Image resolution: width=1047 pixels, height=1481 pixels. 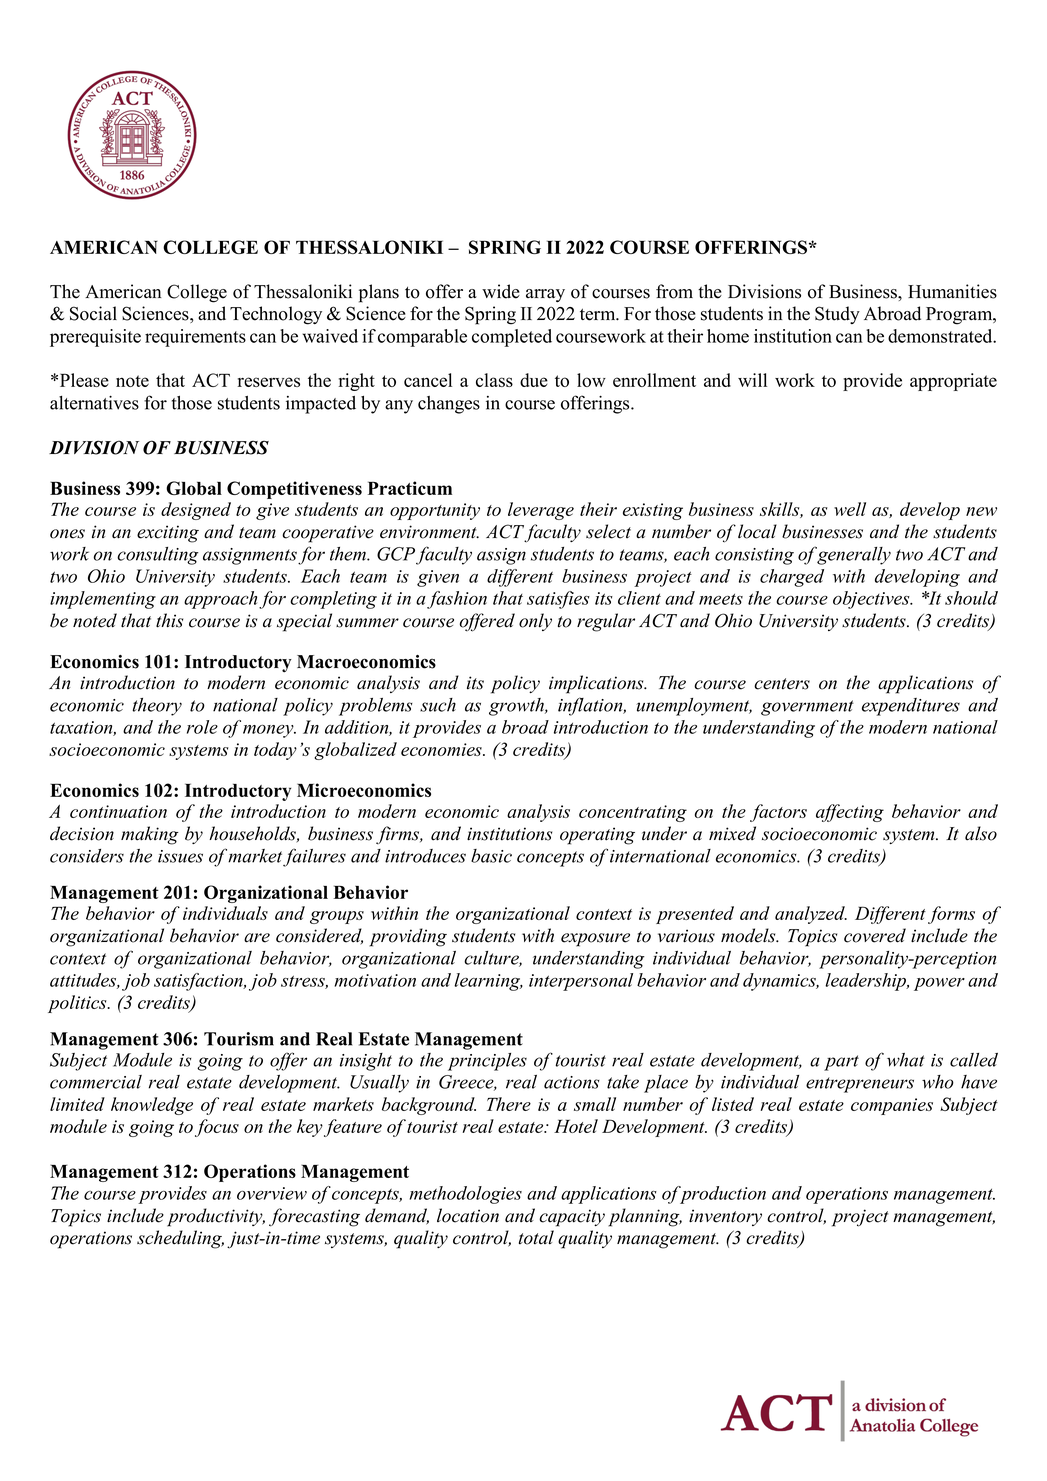 What do you see at coordinates (195, 338) in the screenshot?
I see `requirements` at bounding box center [195, 338].
